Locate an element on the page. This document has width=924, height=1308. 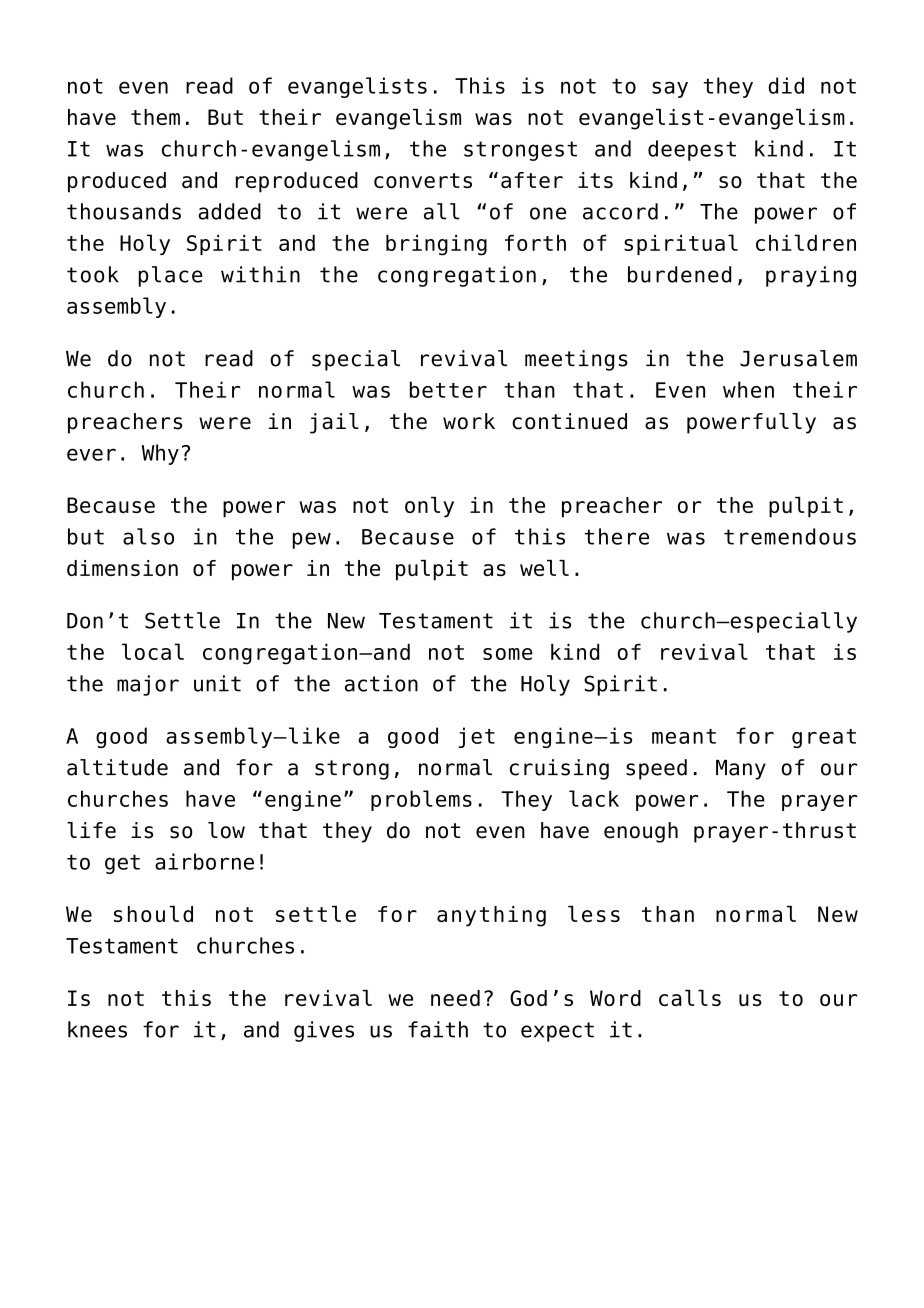
them is located at coordinates (155, 117).
